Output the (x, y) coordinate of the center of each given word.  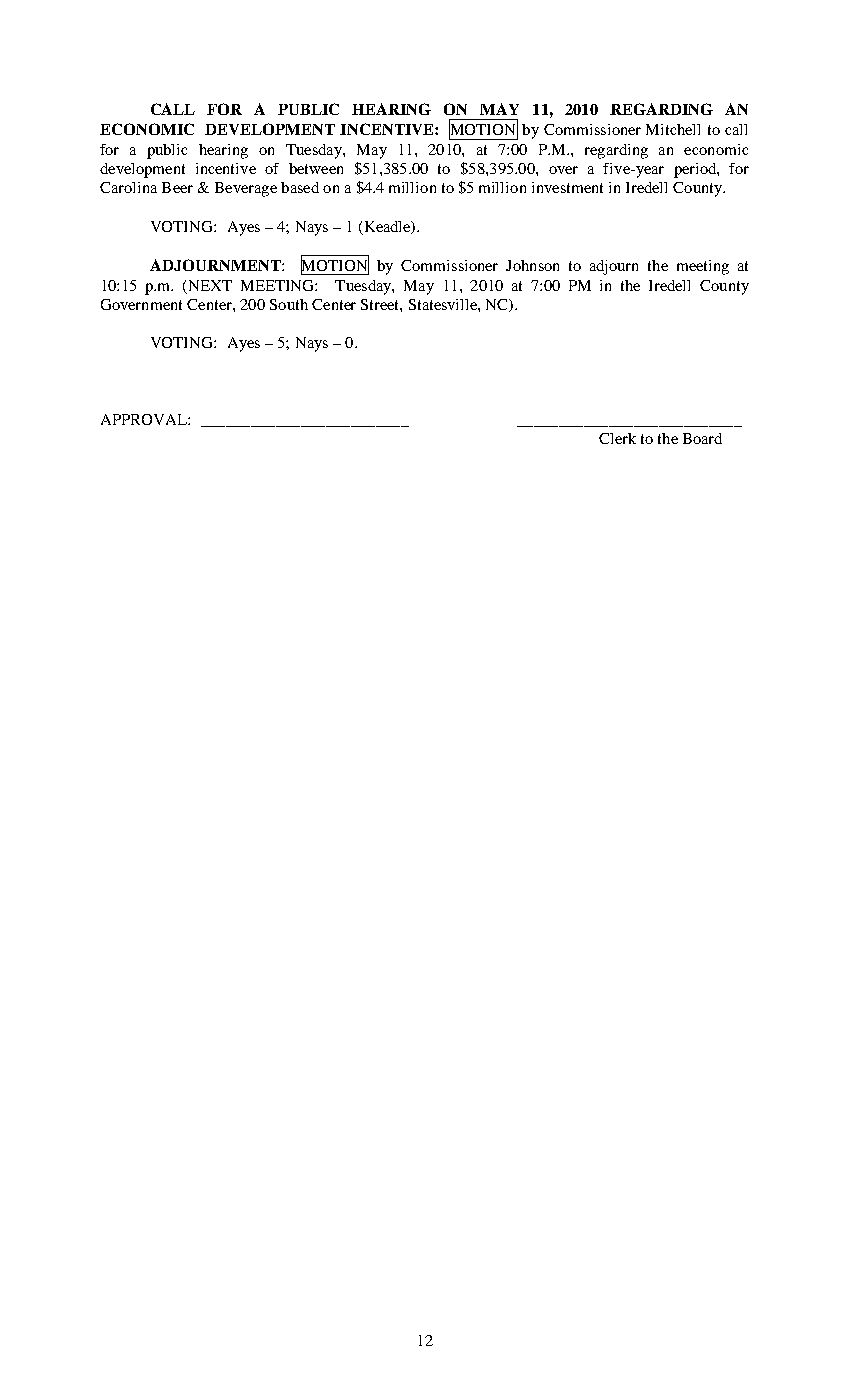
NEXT (210, 285)
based (300, 187)
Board (702, 438)
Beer (177, 187)
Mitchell (673, 129)
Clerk (617, 438)
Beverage (246, 189)
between (316, 168)
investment (567, 187)
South (289, 304)
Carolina (128, 187)
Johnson (532, 265)
